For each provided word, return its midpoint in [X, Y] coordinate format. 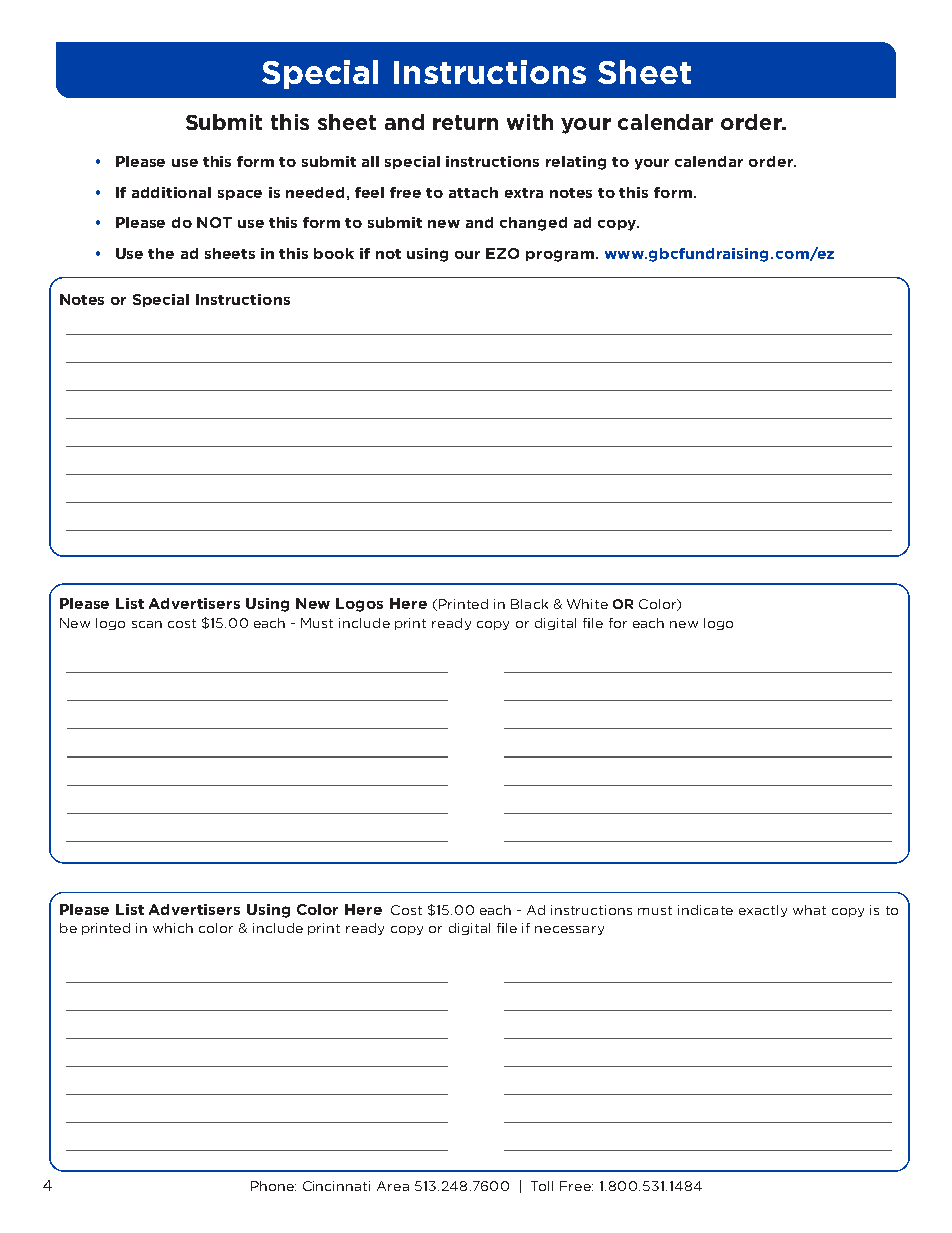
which [173, 928]
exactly [763, 911]
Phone [273, 1186]
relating [576, 163]
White [587, 604]
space [240, 195]
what [809, 910]
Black [529, 604]
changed [533, 224]
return [465, 122]
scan [147, 624]
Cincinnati [336, 1186]
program [560, 256]
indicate [705, 910]
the [161, 253]
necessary [569, 930]
